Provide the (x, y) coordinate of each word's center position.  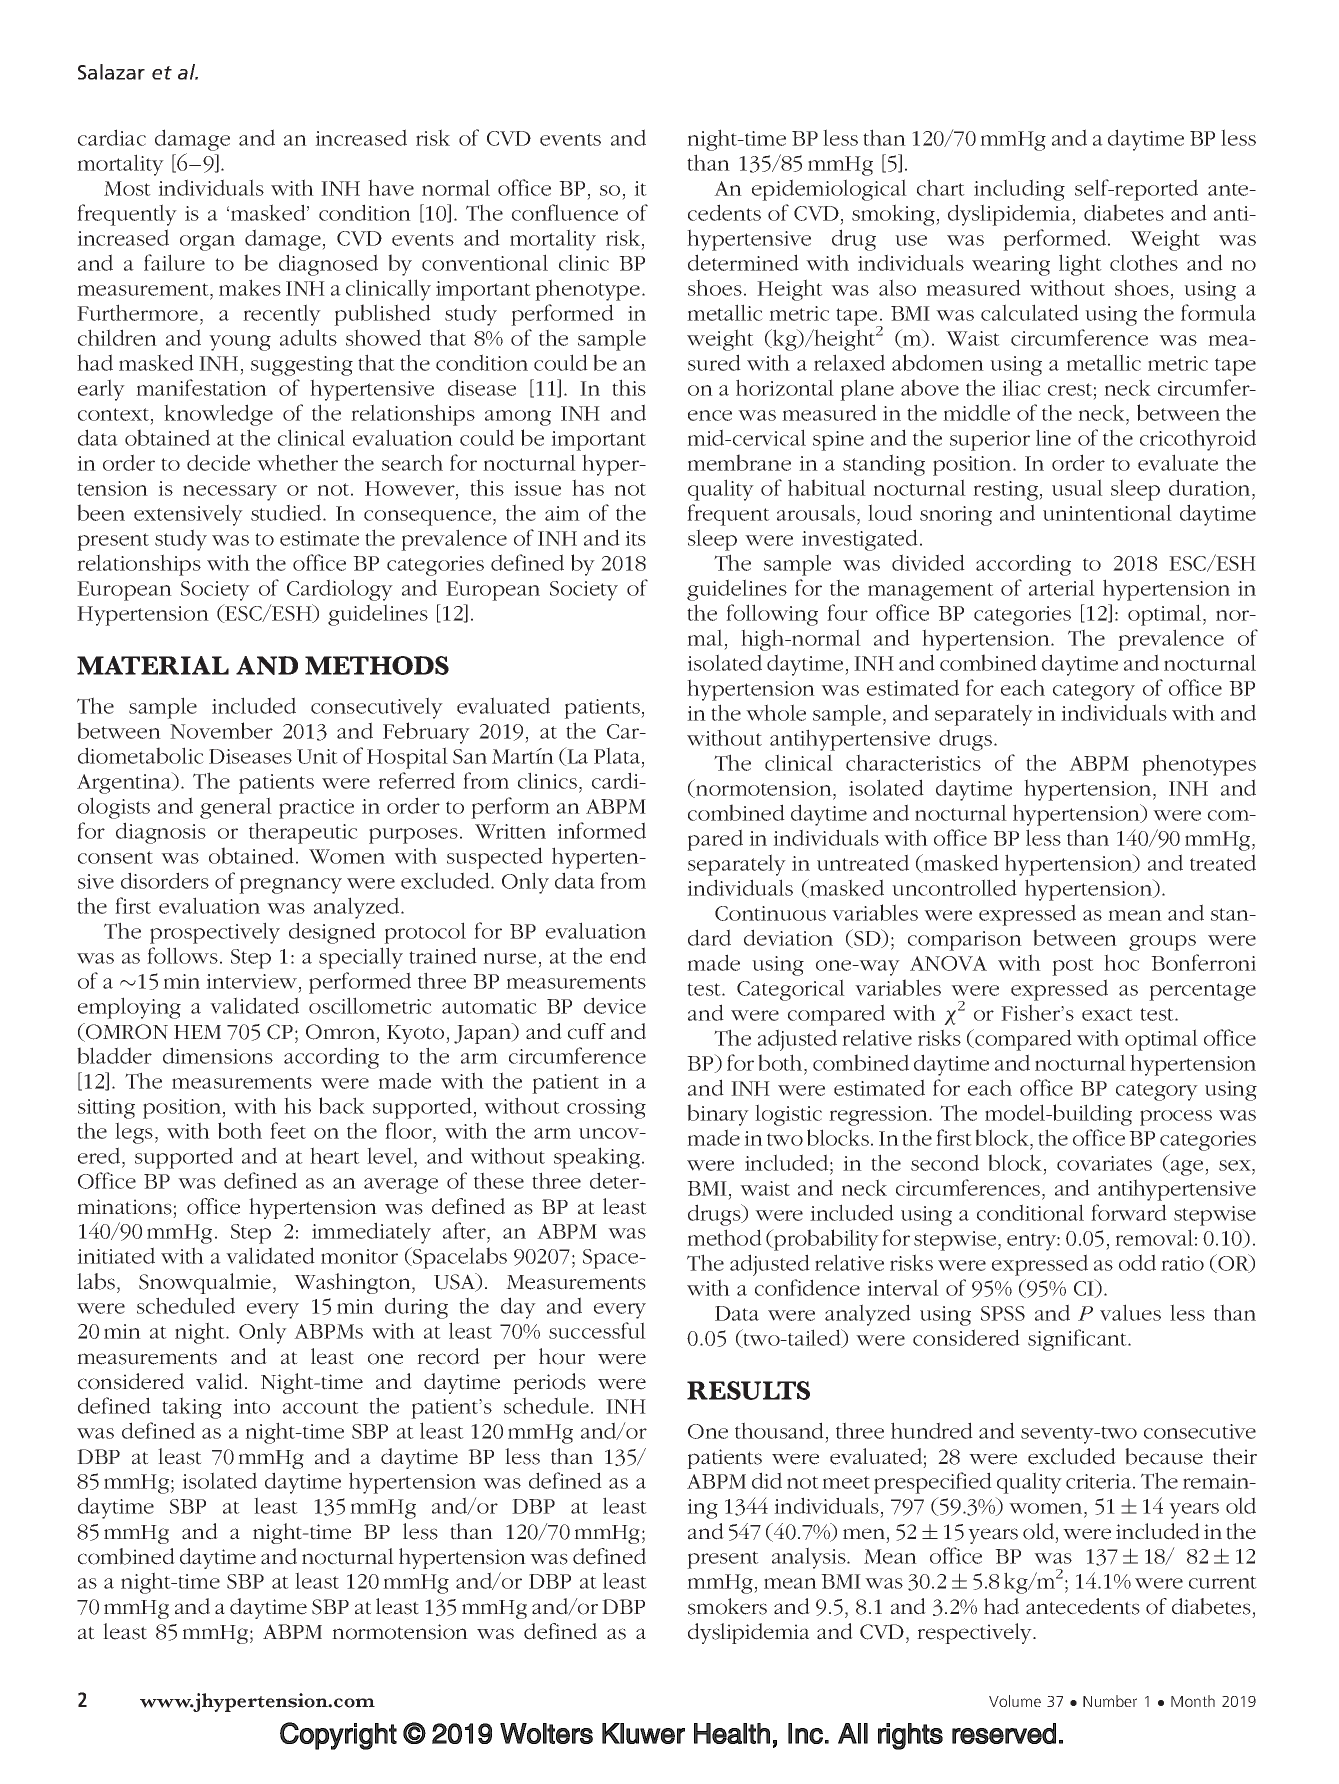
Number (1110, 1701)
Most (127, 188)
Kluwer (643, 1733)
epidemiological (829, 190)
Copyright (338, 1736)
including (1019, 190)
